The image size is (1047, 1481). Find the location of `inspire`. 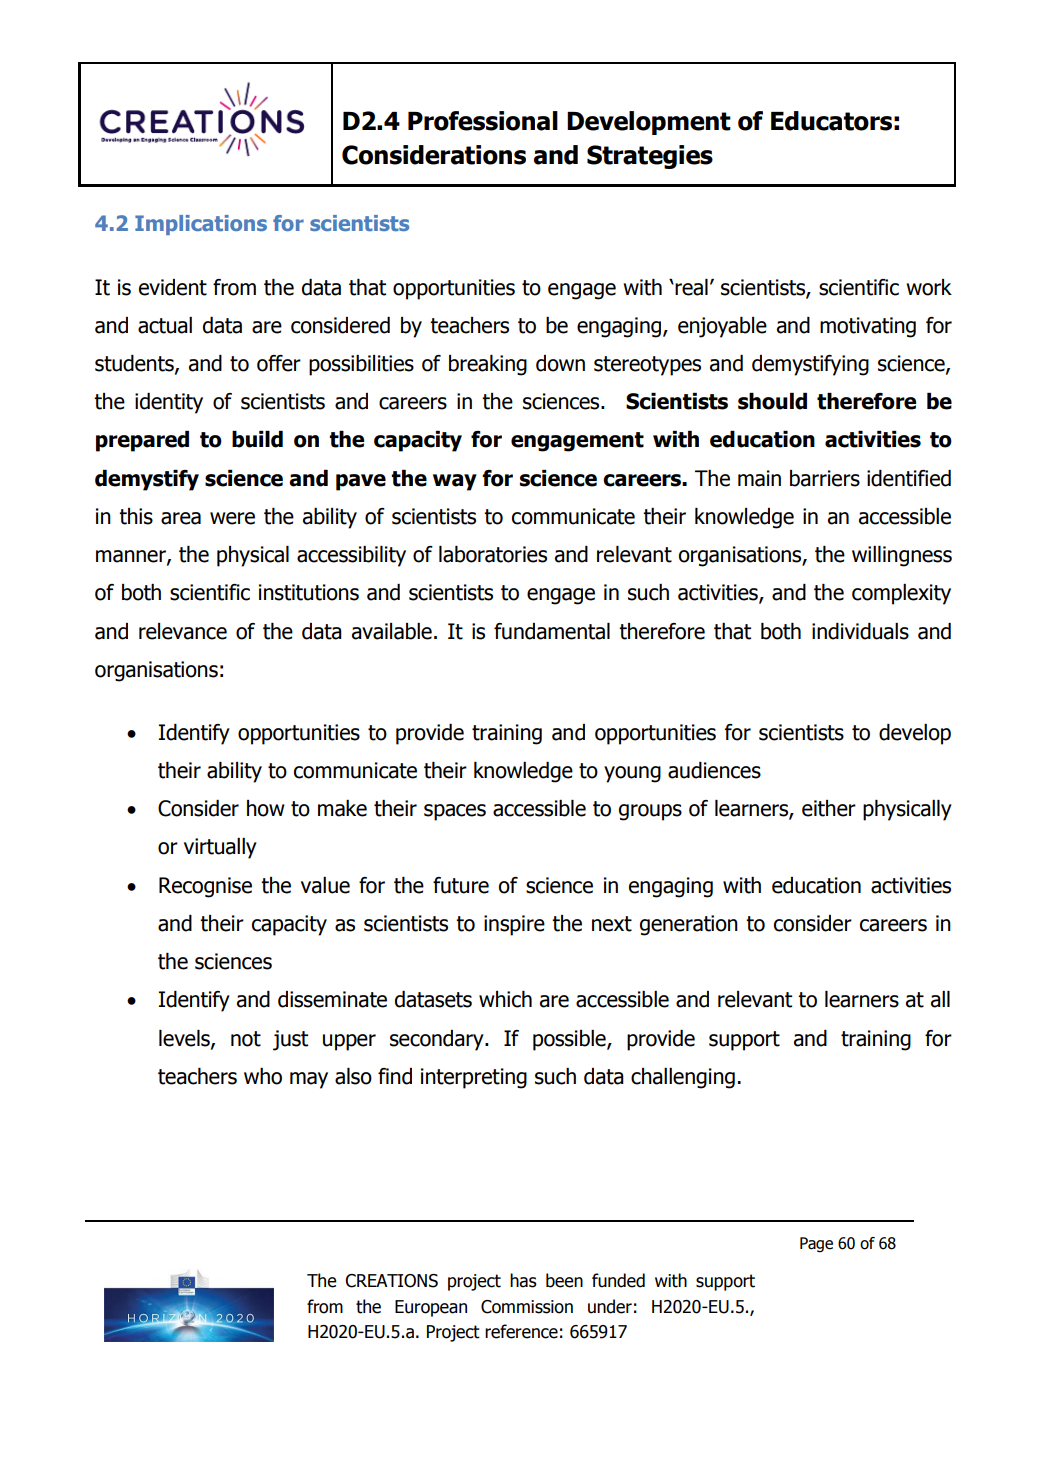

inspire is located at coordinates (514, 925).
